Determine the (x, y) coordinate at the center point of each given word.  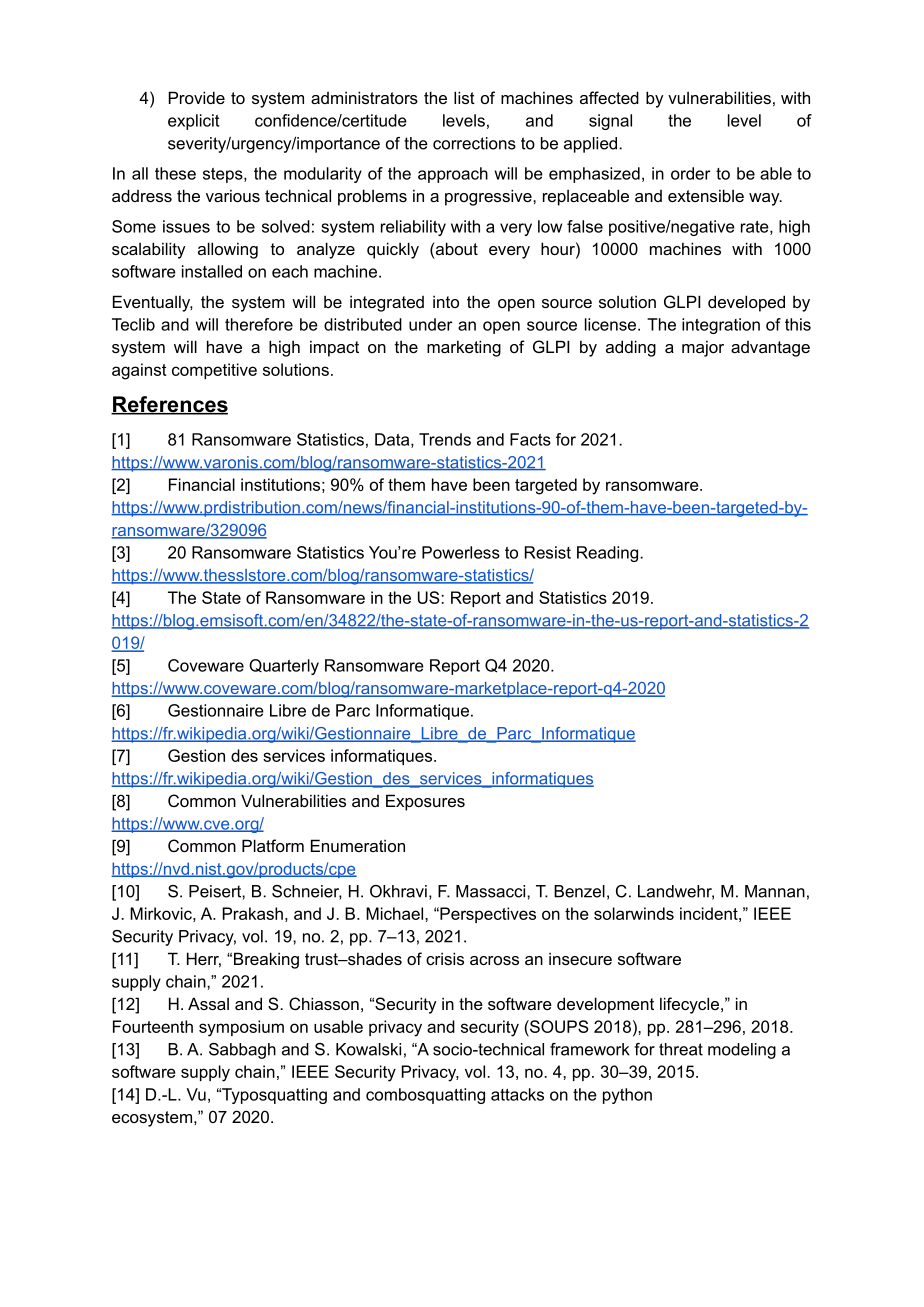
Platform (273, 845)
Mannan (775, 891)
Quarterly (284, 667)
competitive (214, 371)
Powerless (461, 552)
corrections (474, 143)
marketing (464, 348)
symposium (241, 1028)
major (703, 348)
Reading (607, 554)
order (690, 173)
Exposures (425, 802)
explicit (193, 122)
